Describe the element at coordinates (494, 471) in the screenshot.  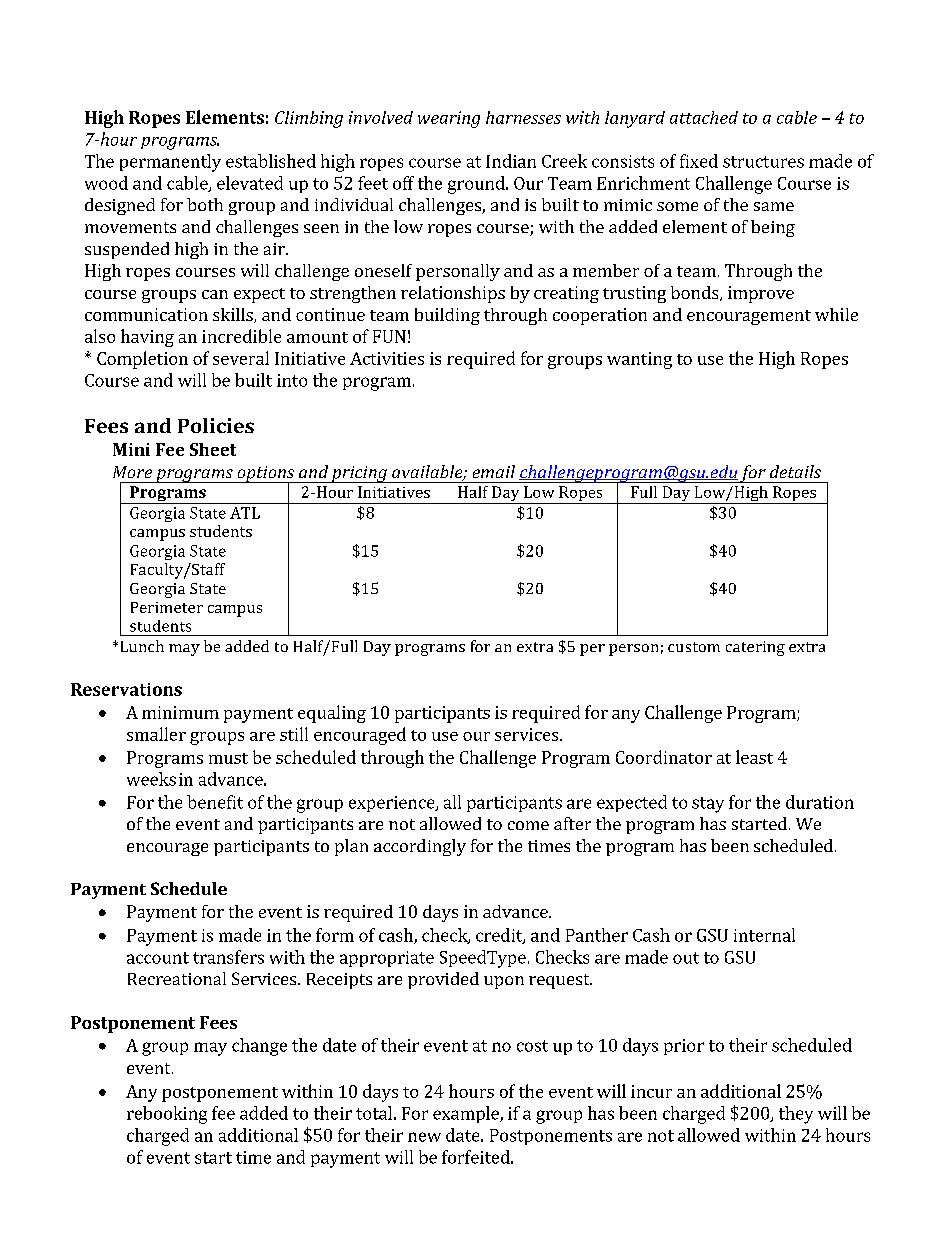
I see `email` at that location.
